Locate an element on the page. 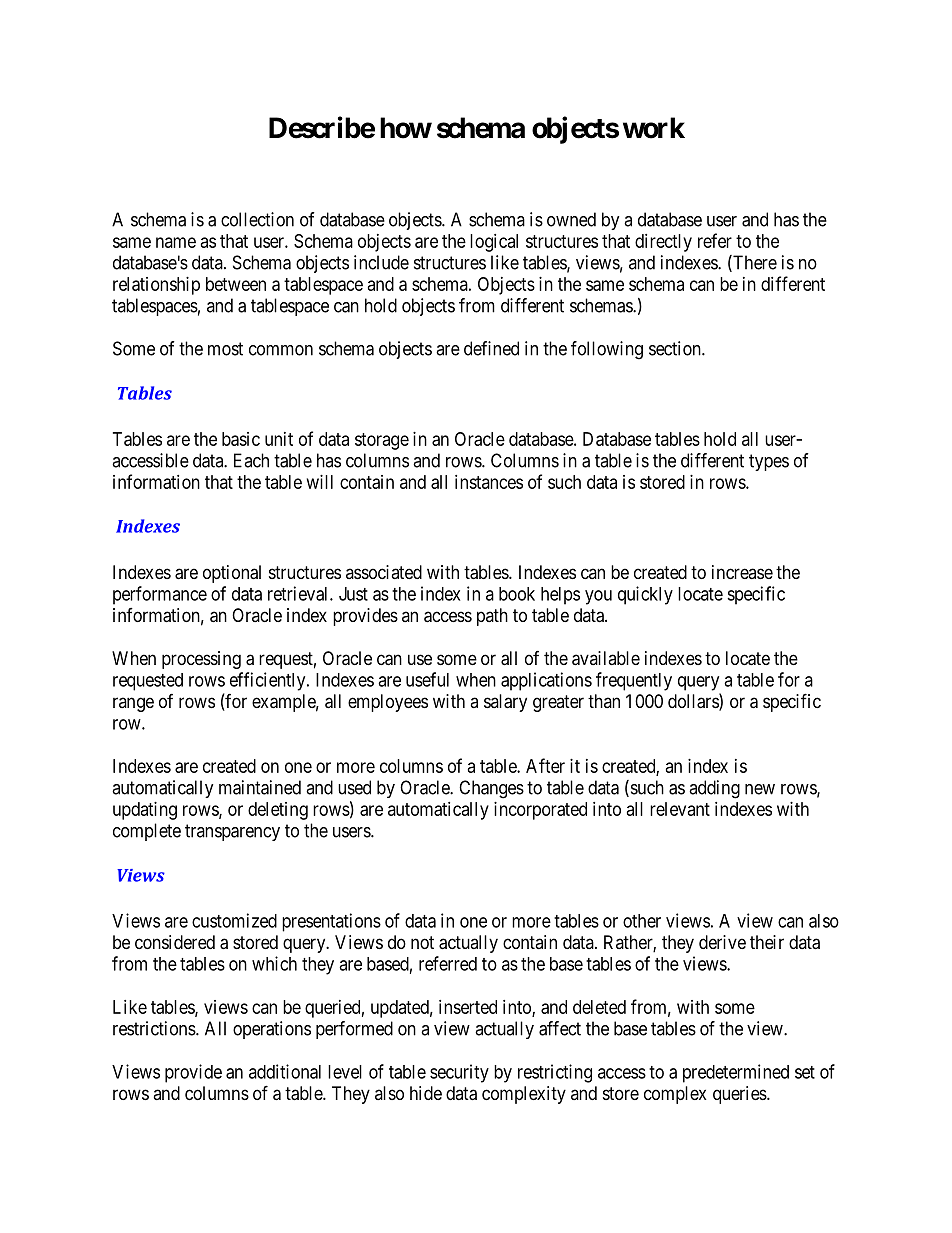 This document has height=1233, width=952. logical is located at coordinates (494, 243).
